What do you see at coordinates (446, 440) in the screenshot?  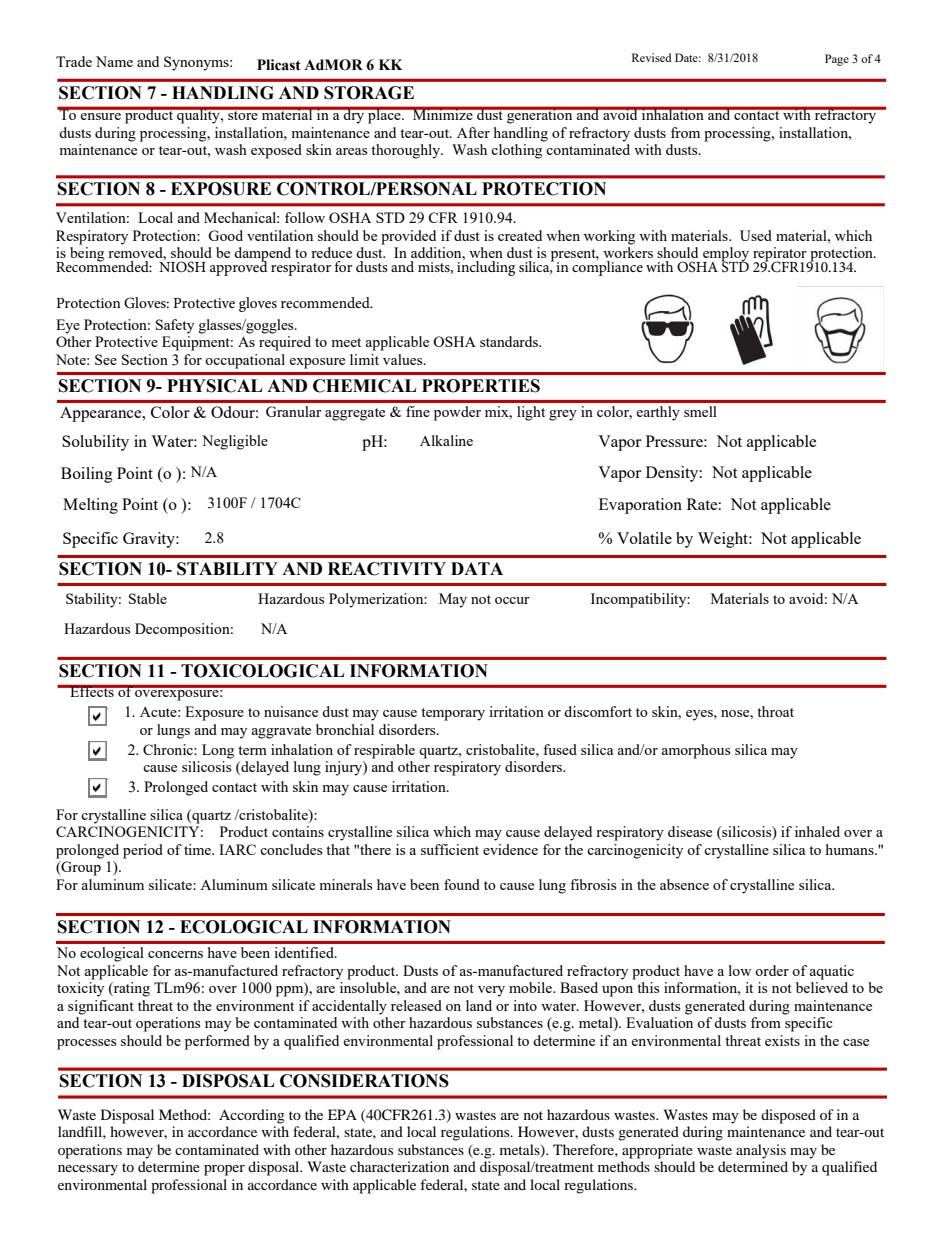 I see `Alkaline` at bounding box center [446, 440].
